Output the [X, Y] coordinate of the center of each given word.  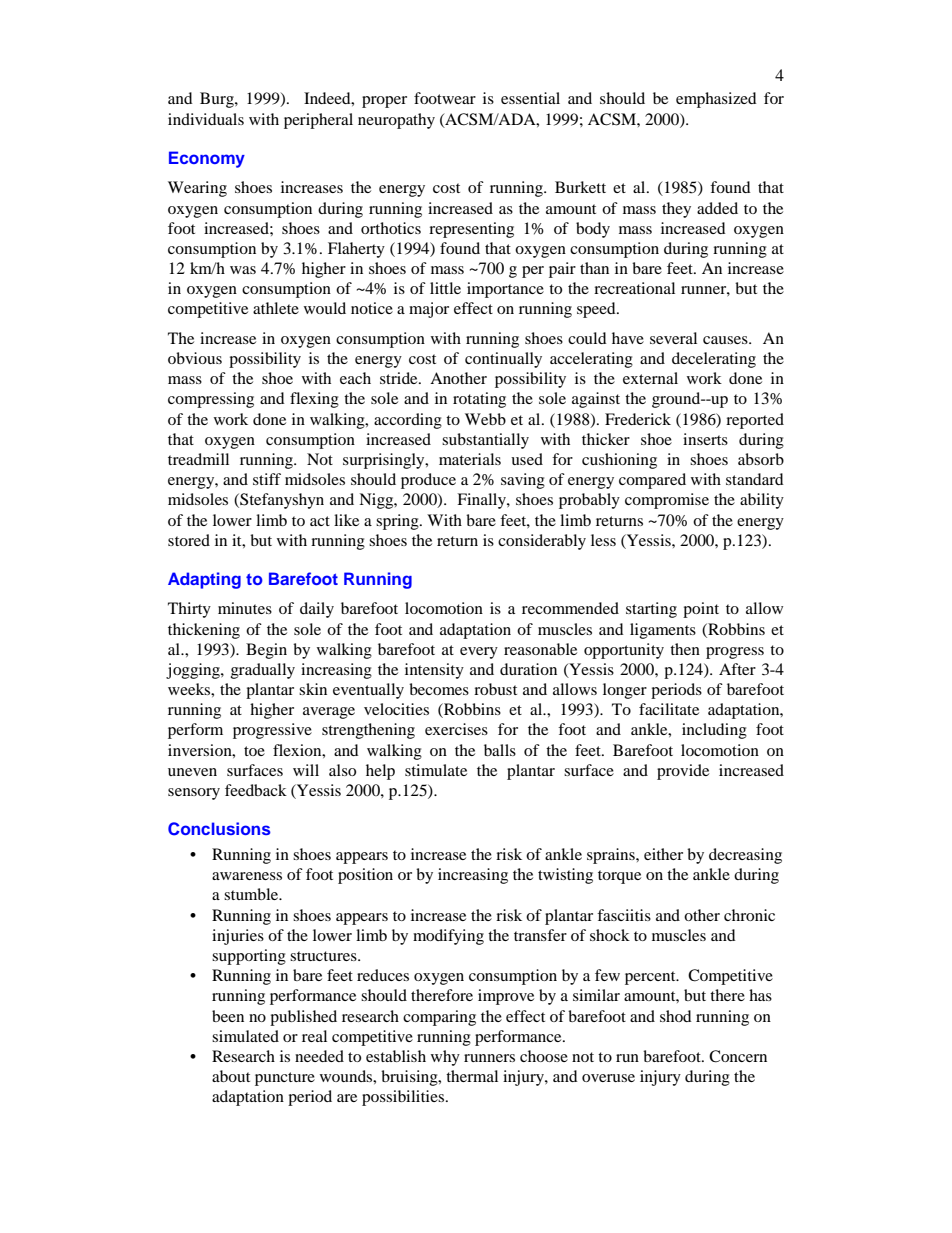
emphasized [716, 100]
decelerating [714, 360]
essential [530, 98]
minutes [245, 608]
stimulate [436, 770]
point [701, 610]
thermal [472, 1076]
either [663, 854]
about [231, 1076]
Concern [738, 1056]
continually [503, 360]
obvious [195, 358]
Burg [218, 100]
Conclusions [219, 829]
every [479, 653]
